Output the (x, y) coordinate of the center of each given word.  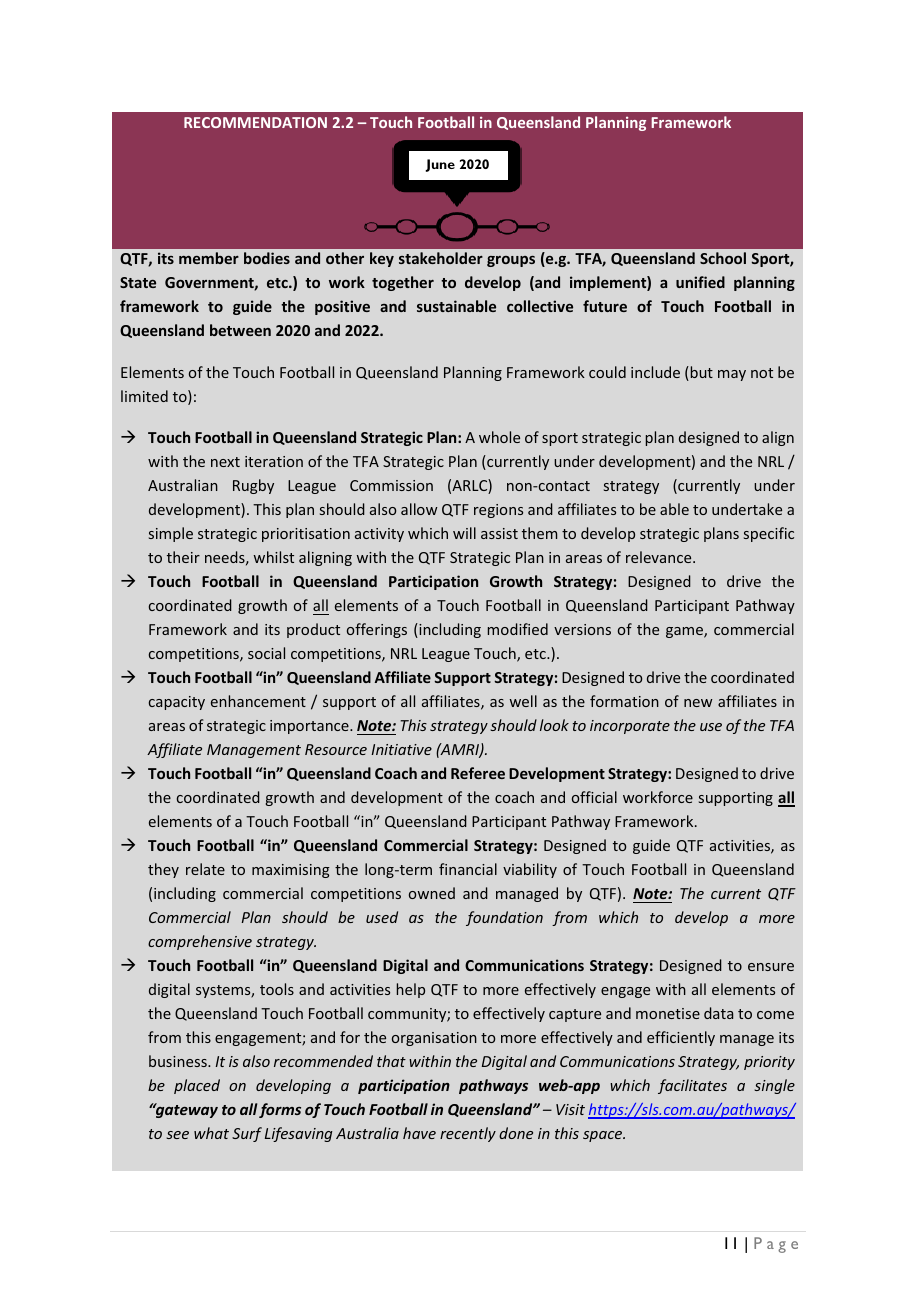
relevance (660, 557)
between (240, 330)
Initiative (401, 749)
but (700, 373)
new (698, 703)
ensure (771, 967)
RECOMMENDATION (255, 122)
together (403, 283)
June (440, 165)
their (183, 557)
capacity (177, 703)
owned (432, 893)
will (464, 533)
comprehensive (200, 942)
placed (197, 1086)
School (723, 258)
